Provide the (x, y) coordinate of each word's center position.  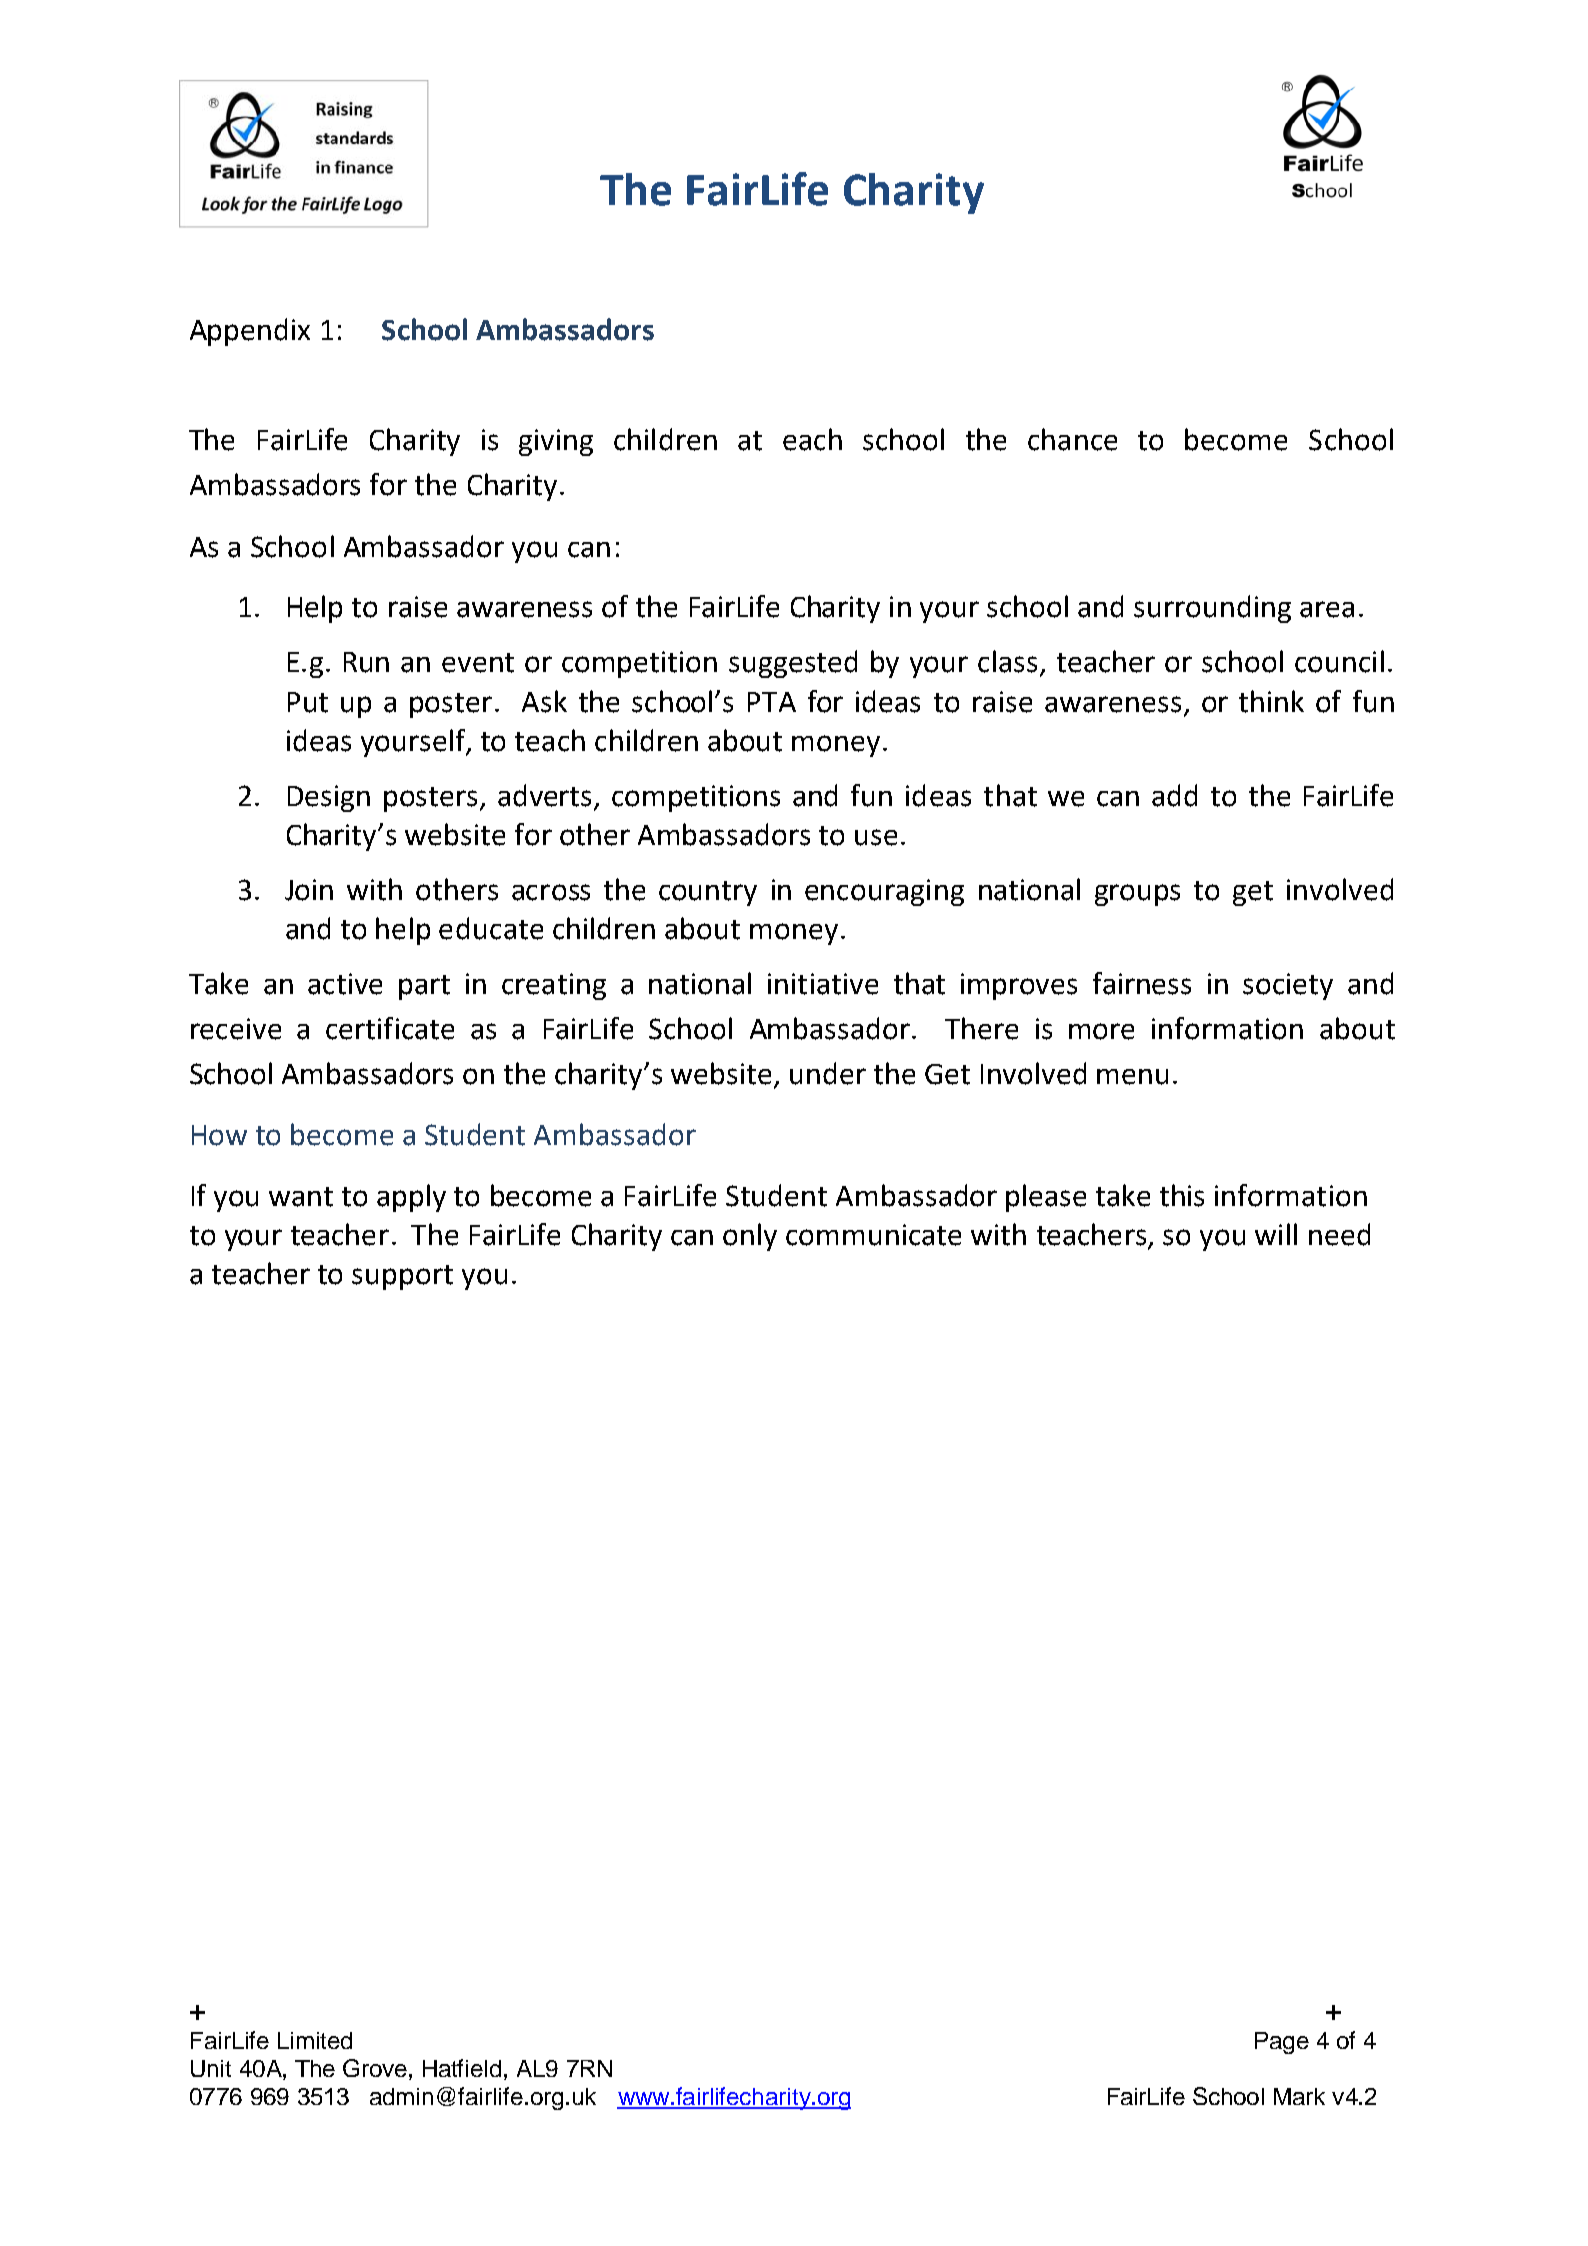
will (1276, 1234)
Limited (315, 2040)
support (402, 1277)
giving (556, 442)
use (876, 837)
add (1174, 795)
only (750, 1237)
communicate (873, 1235)
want (301, 1197)
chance (1072, 439)
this (1182, 1195)
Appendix (250, 332)
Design (329, 798)
